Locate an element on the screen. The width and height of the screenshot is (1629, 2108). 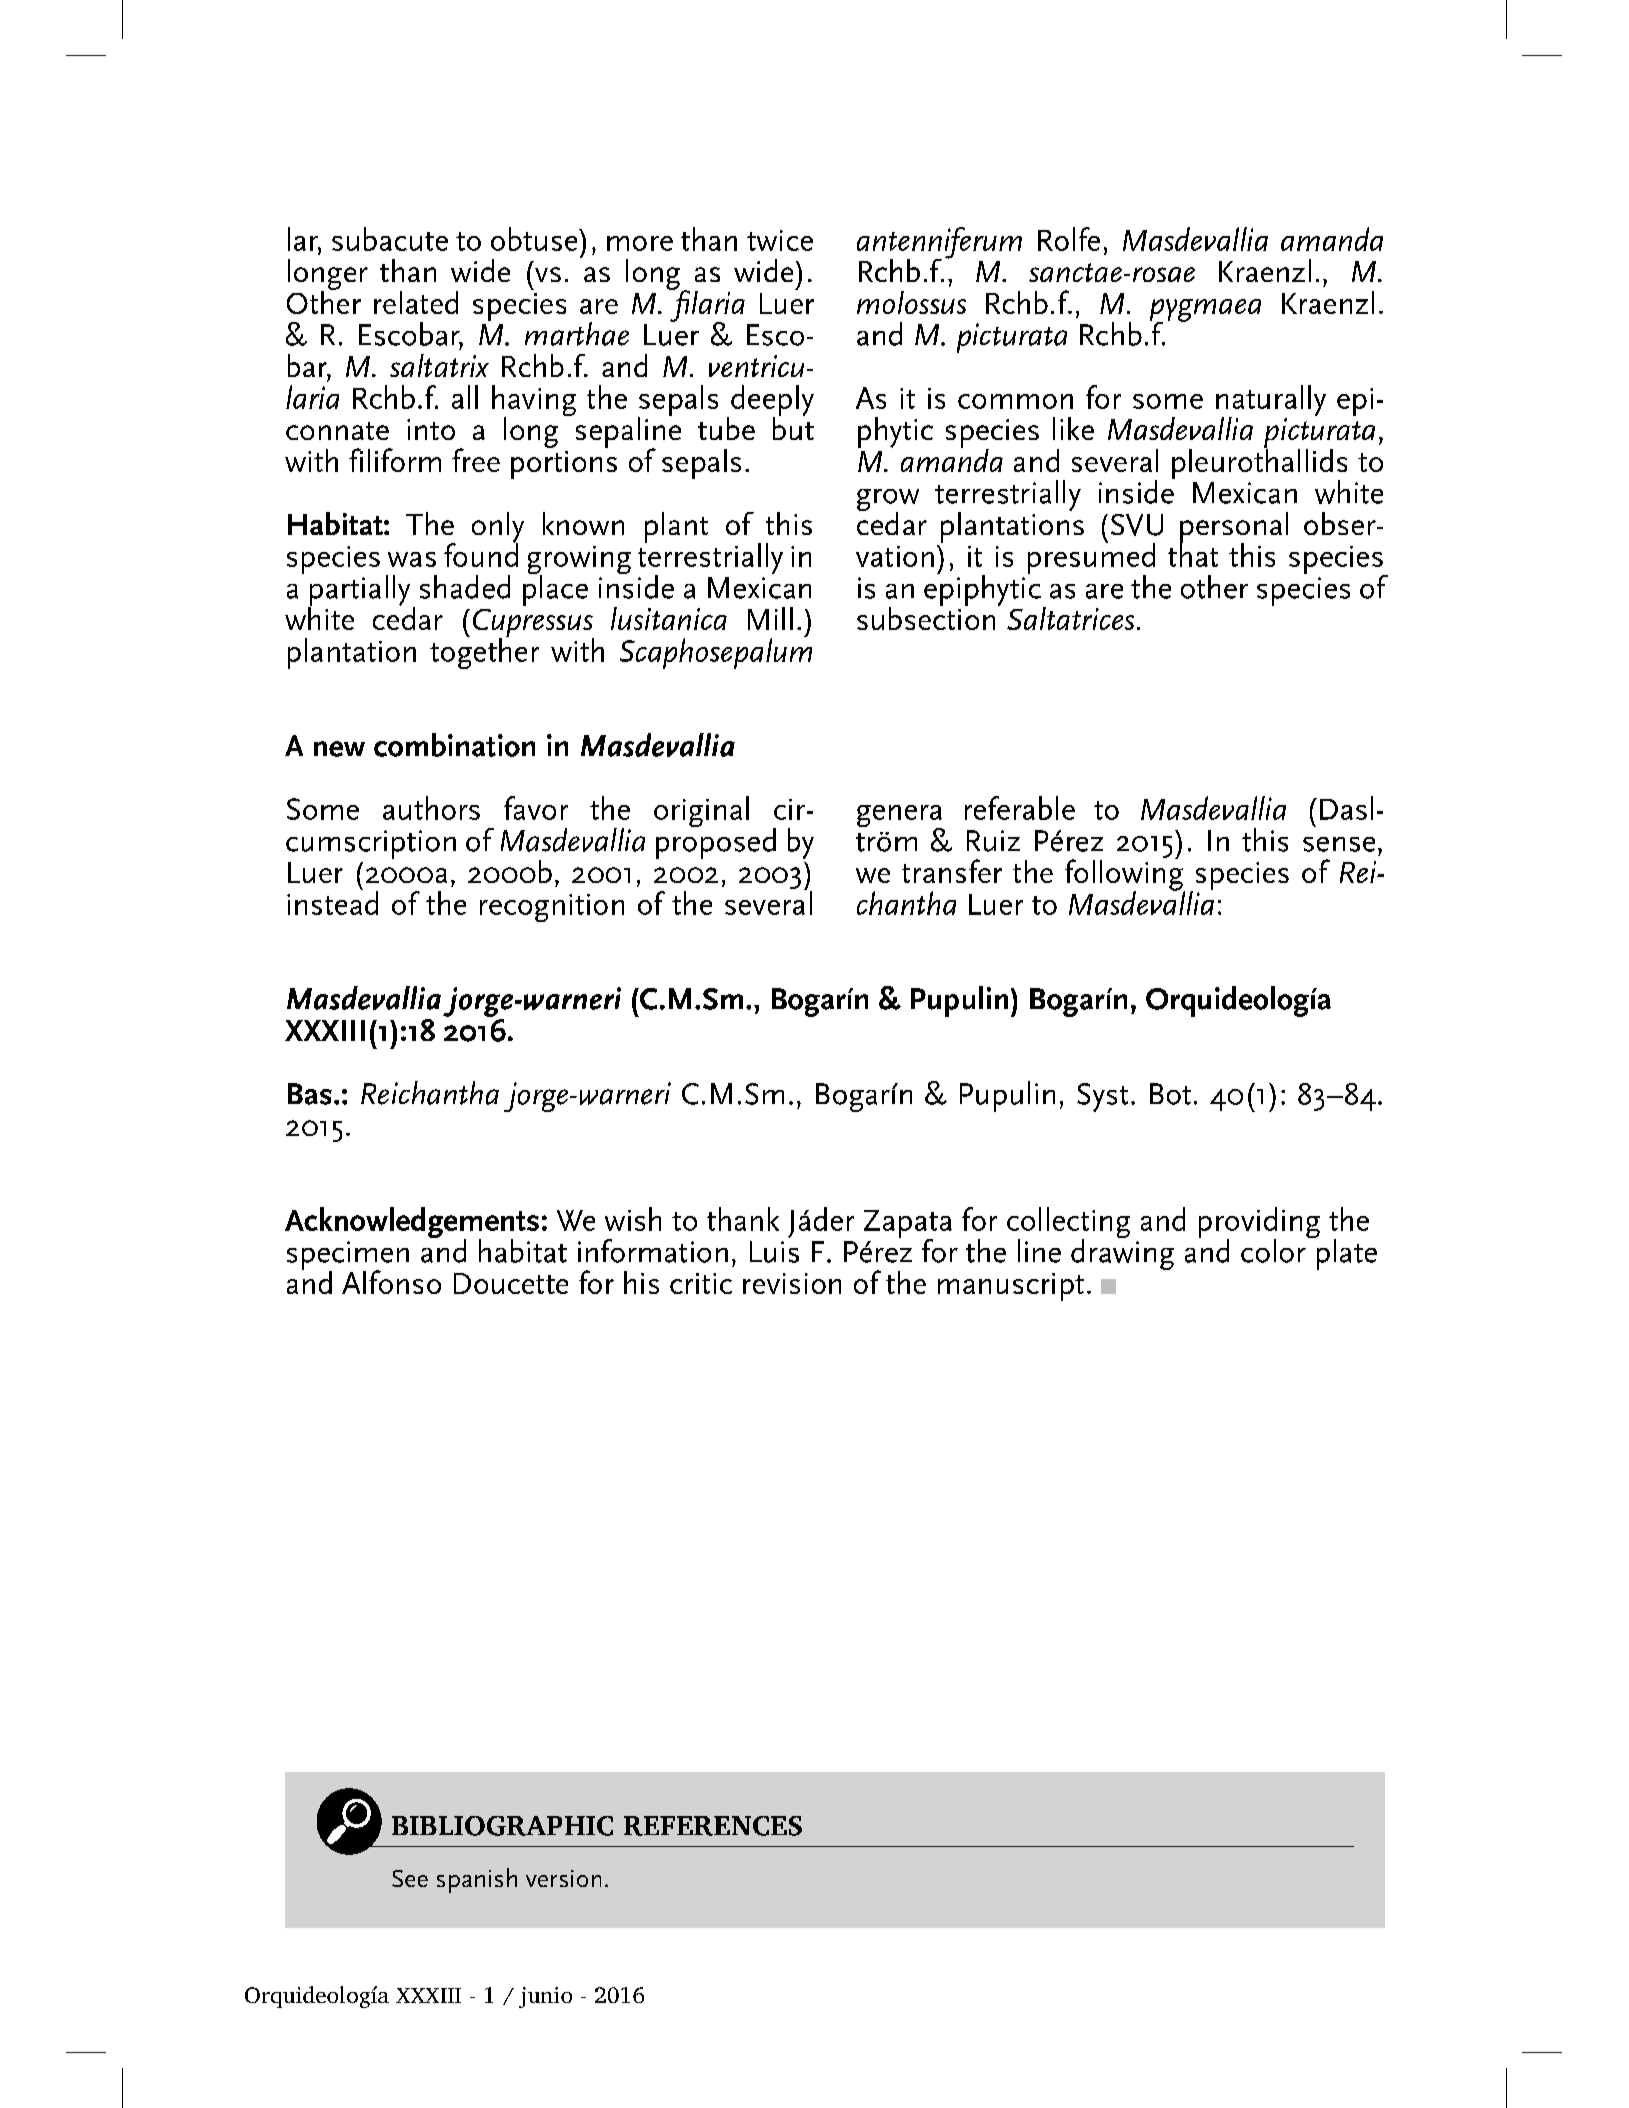
that is located at coordinates (1193, 554).
